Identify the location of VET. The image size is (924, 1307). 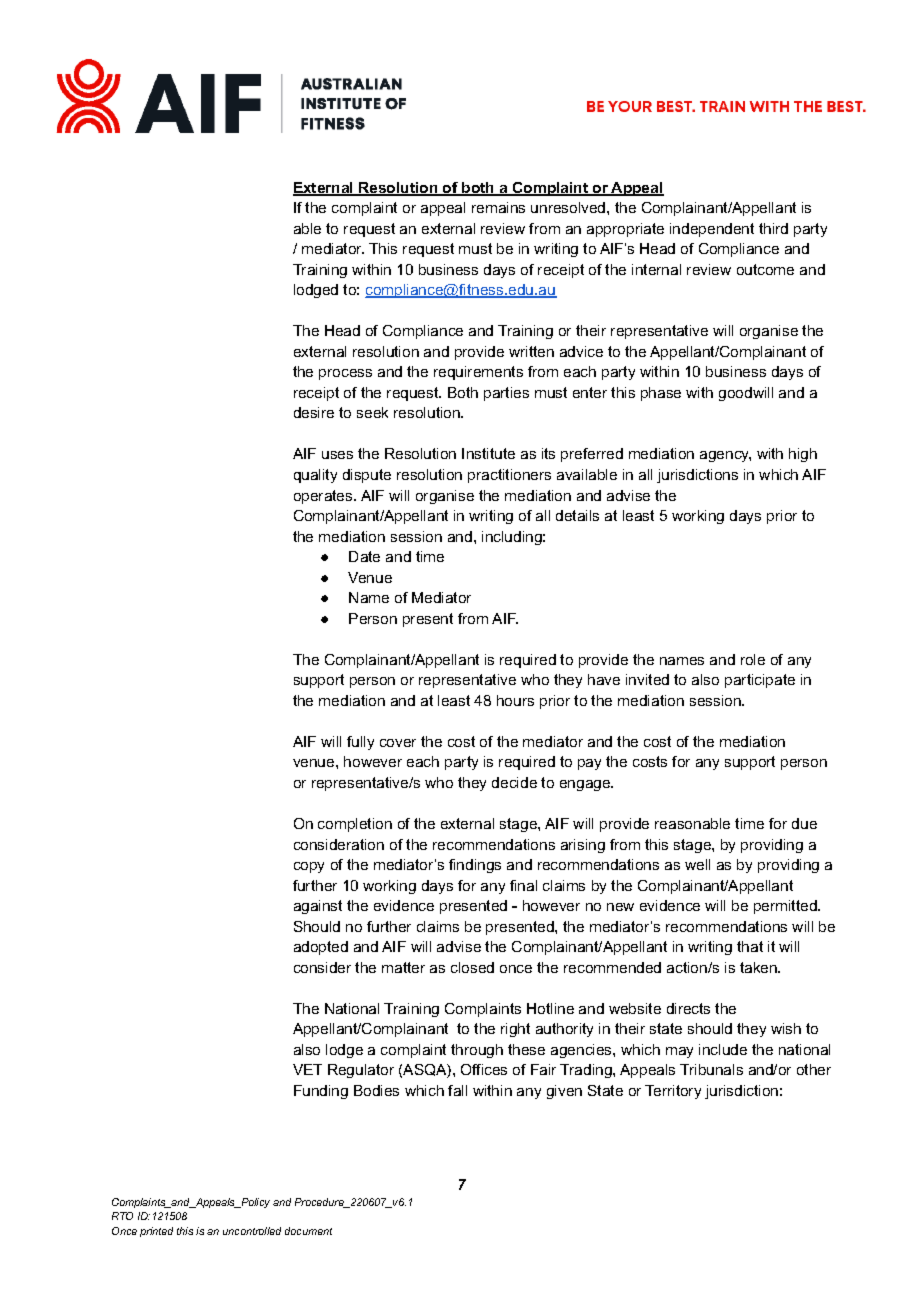
(307, 1069).
